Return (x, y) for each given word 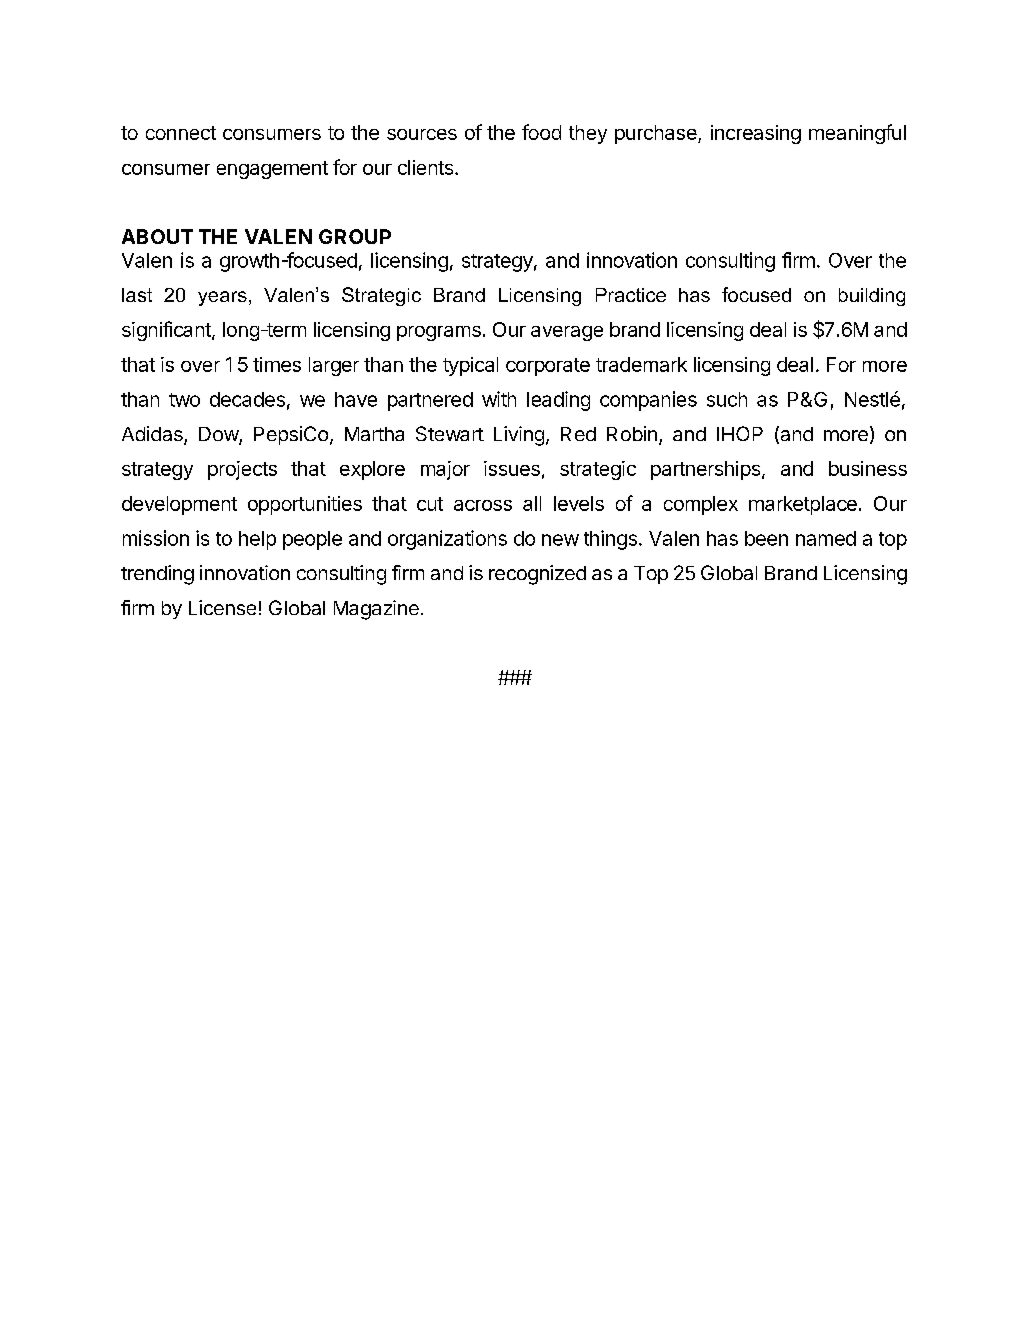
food (541, 132)
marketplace (803, 505)
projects (242, 470)
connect (181, 133)
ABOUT (157, 236)
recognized (537, 575)
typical (470, 366)
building (872, 297)
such (727, 399)
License (222, 607)
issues (512, 468)
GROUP (355, 236)
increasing (756, 134)
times (277, 364)
